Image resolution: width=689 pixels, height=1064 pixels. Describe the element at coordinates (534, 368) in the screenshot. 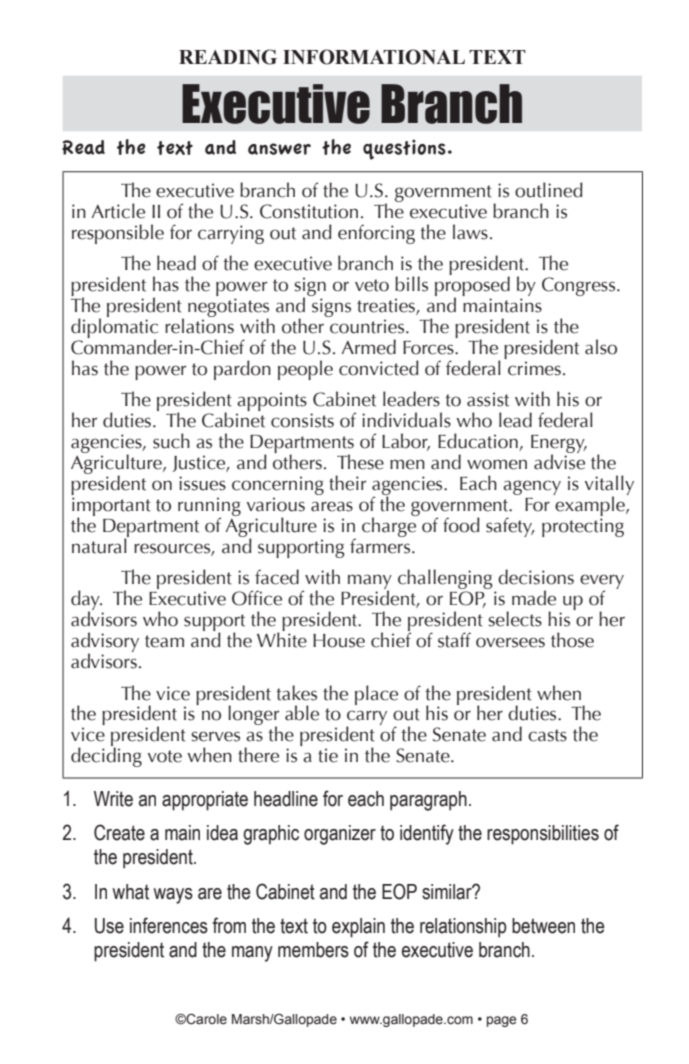

I see `crimes` at that location.
